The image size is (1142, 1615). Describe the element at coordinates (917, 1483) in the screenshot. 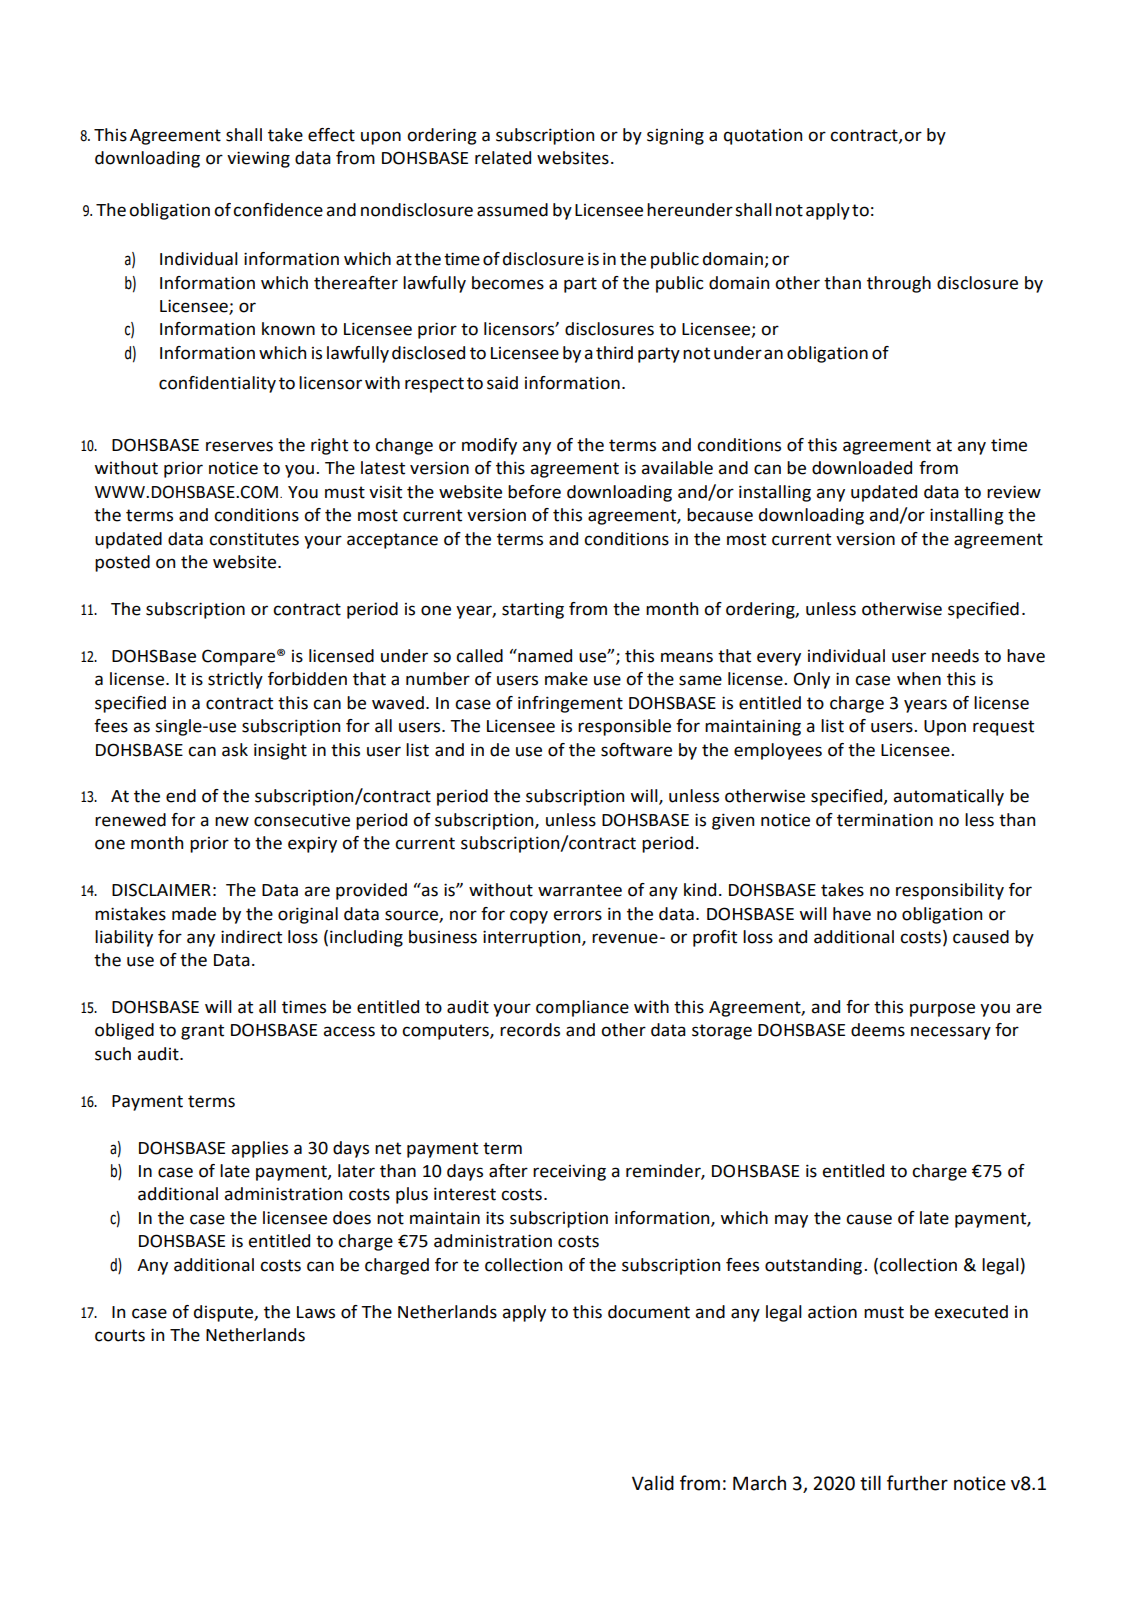

I see `further` at that location.
